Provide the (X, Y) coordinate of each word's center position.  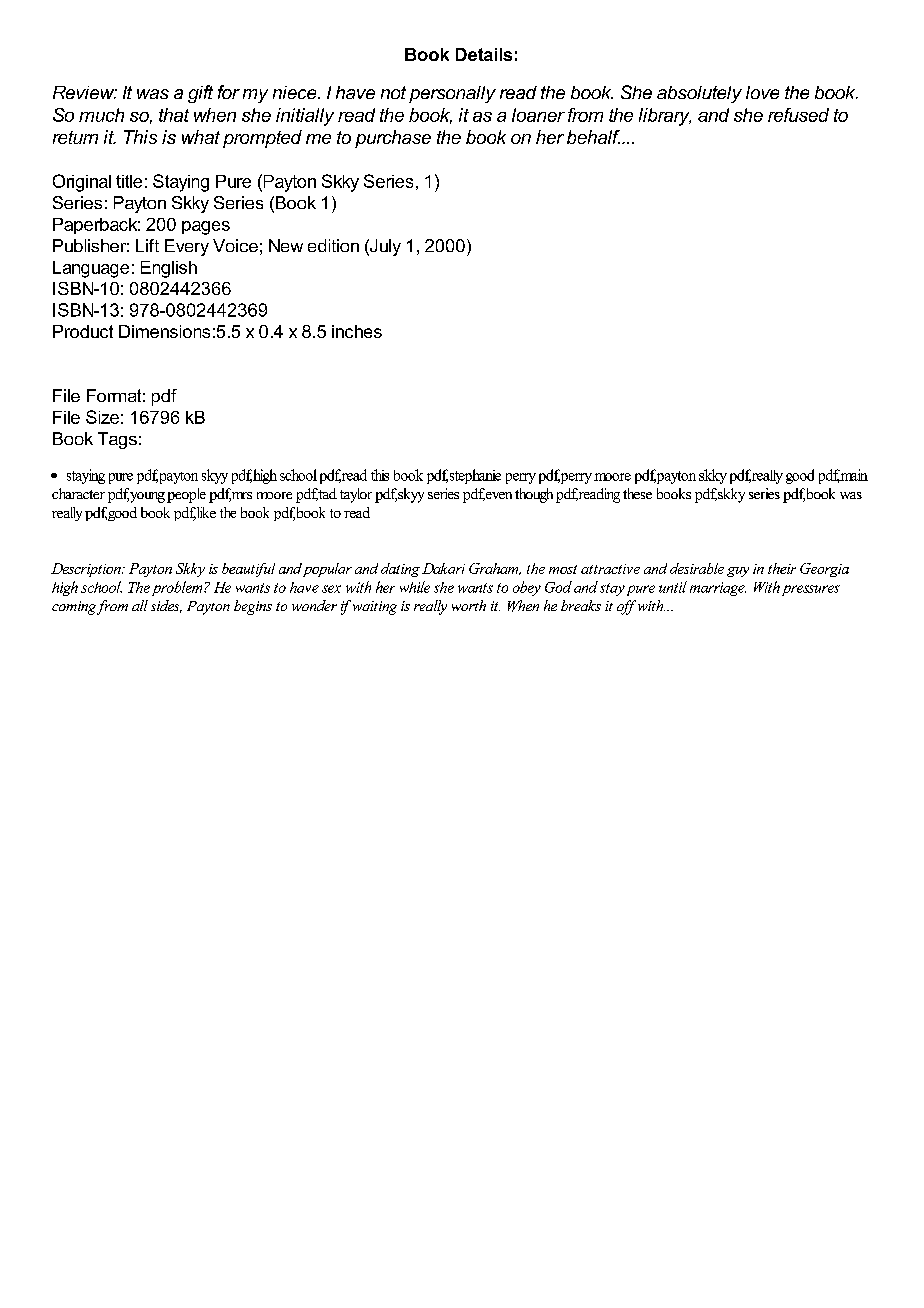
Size (102, 417)
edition (333, 245)
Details (484, 54)
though (534, 495)
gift (200, 94)
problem (178, 588)
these (637, 493)
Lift (147, 245)
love (762, 92)
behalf (593, 137)
